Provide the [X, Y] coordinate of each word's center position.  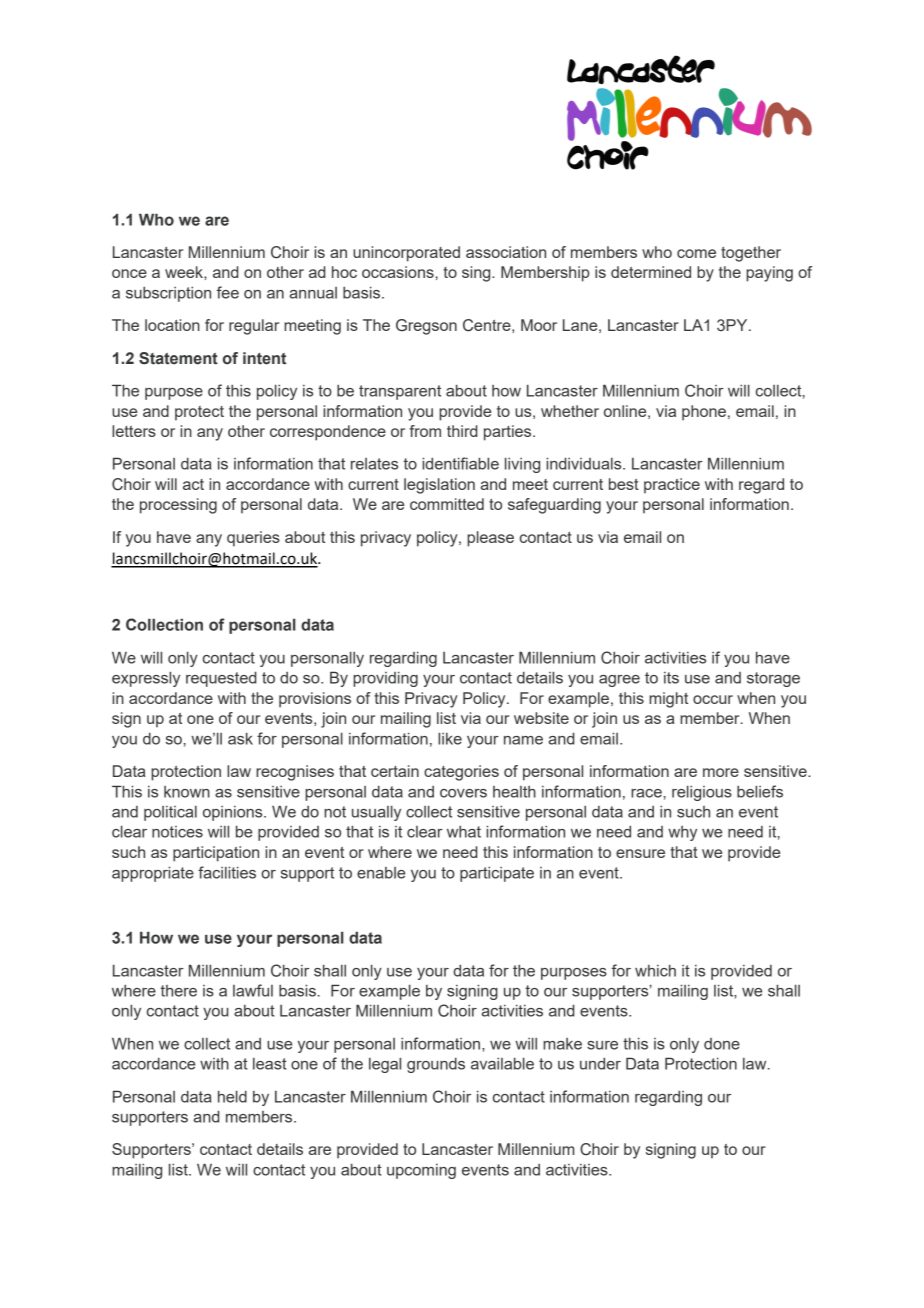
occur [713, 699]
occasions [399, 272]
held [232, 1096]
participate [497, 874]
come [696, 253]
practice [672, 486]
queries [253, 539]
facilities [227, 872]
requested [221, 679]
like [450, 738]
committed [447, 504]
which [655, 970]
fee [228, 292]
